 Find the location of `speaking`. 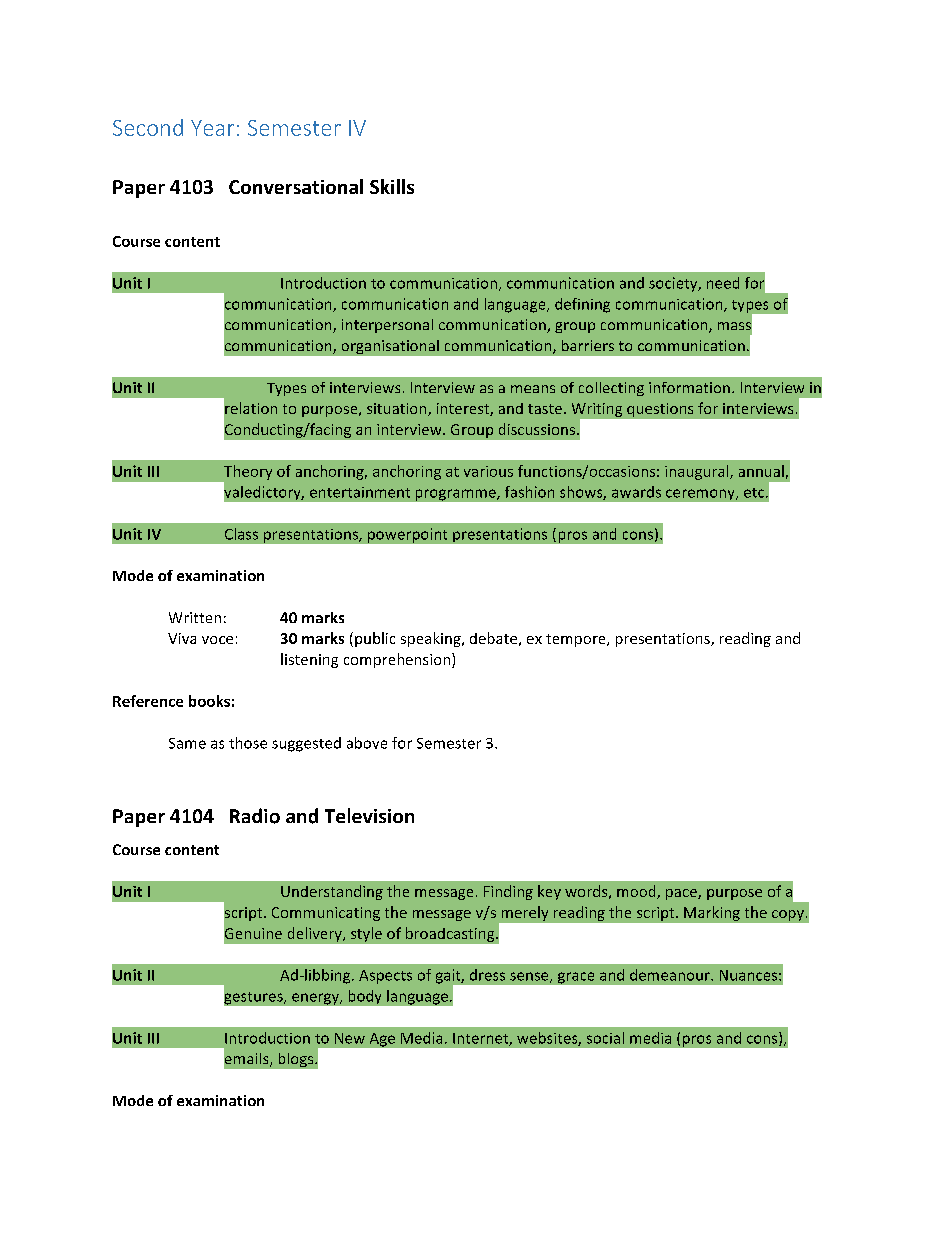

speaking is located at coordinates (432, 639).
